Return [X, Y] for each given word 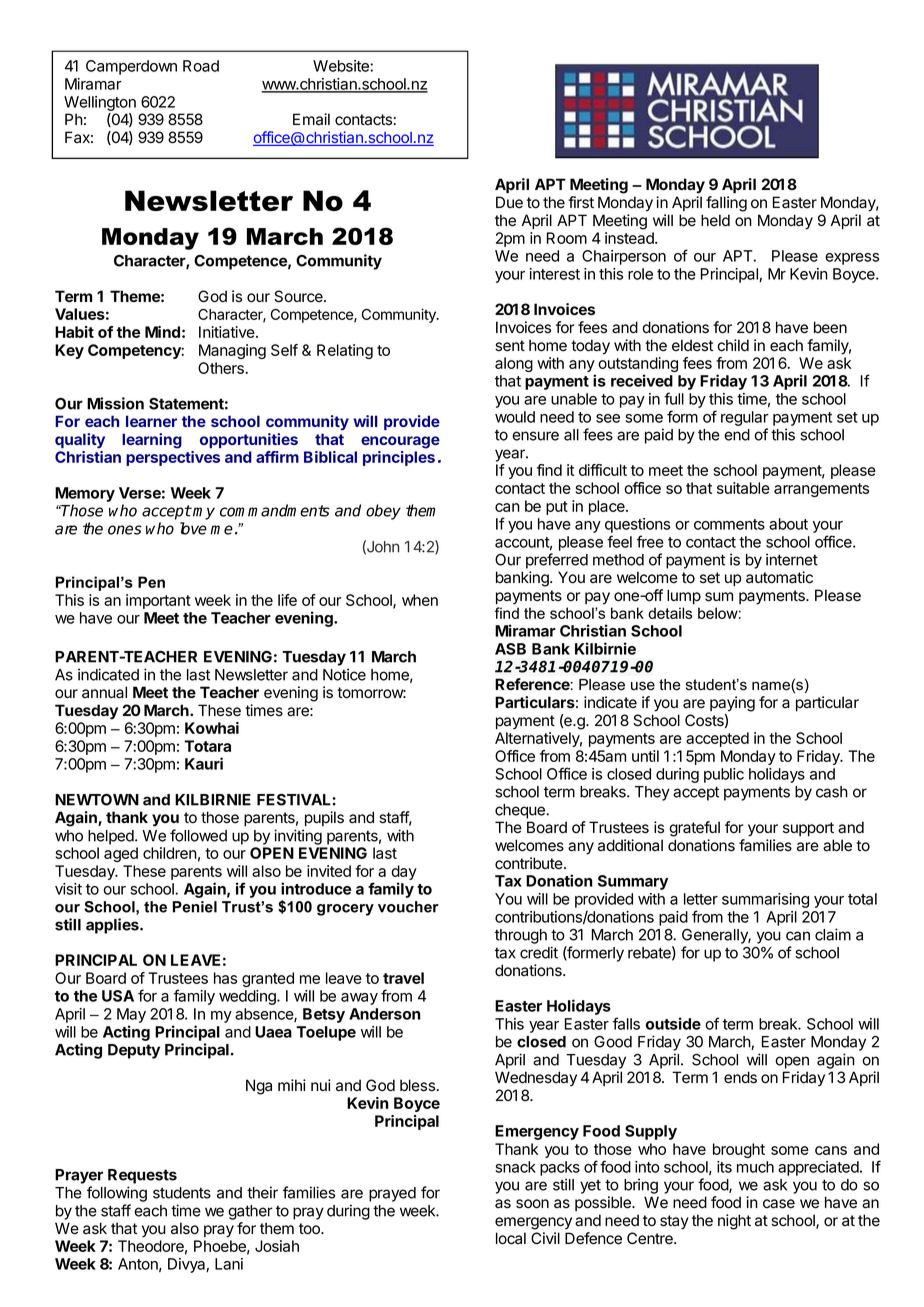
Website [342, 66]
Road [201, 66]
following [117, 1194]
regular [745, 418]
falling [726, 204]
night [734, 1222]
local [511, 1238]
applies [113, 926]
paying [732, 704]
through [521, 936]
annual [104, 692]
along [514, 364]
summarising [765, 900]
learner [151, 421]
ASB [510, 649]
